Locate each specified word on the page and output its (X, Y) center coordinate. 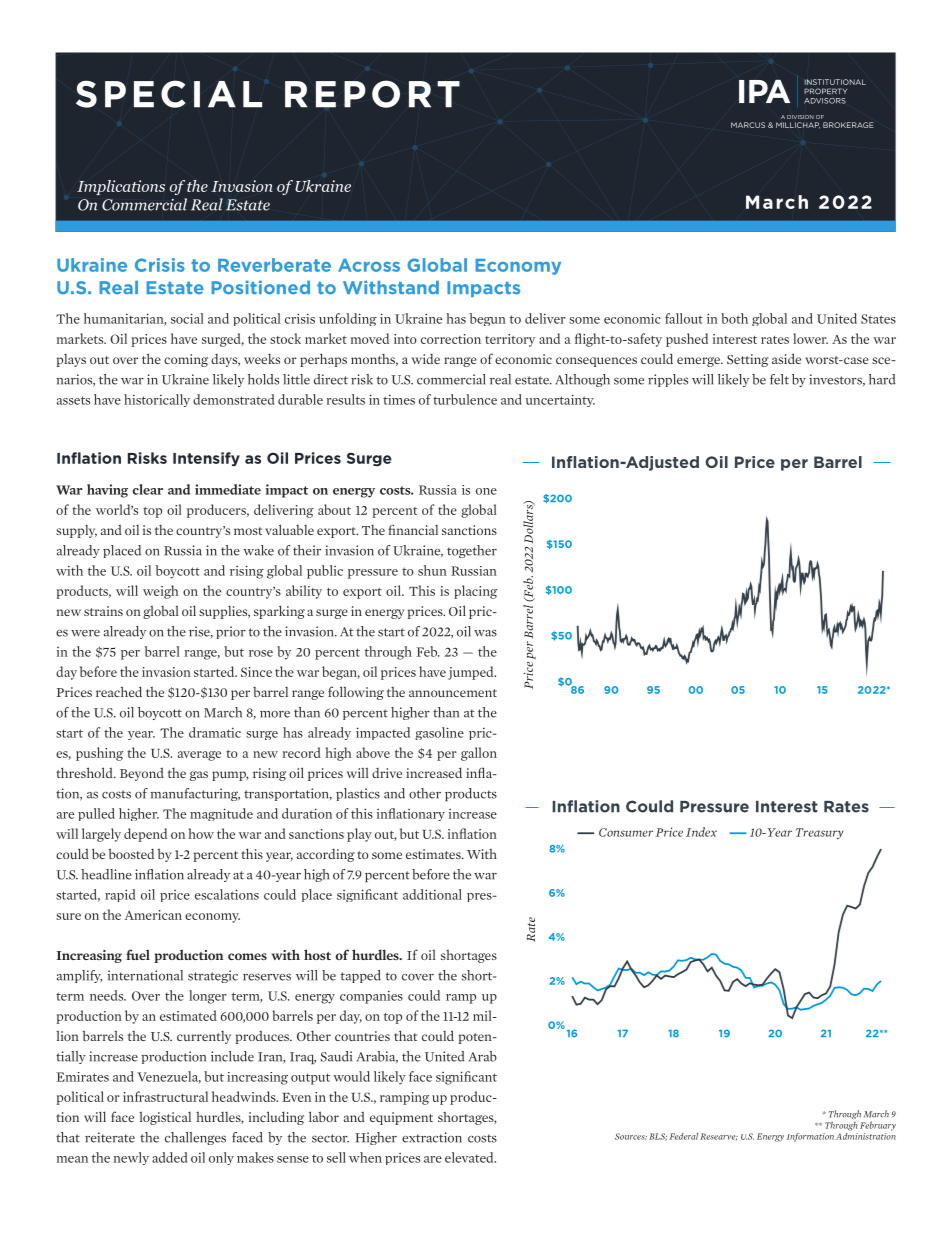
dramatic (215, 732)
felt (779, 379)
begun (488, 319)
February (878, 1126)
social (187, 318)
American (153, 915)
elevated (470, 1157)
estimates (434, 854)
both (734, 318)
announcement (453, 693)
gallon (479, 754)
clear (147, 489)
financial (413, 529)
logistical (165, 1118)
